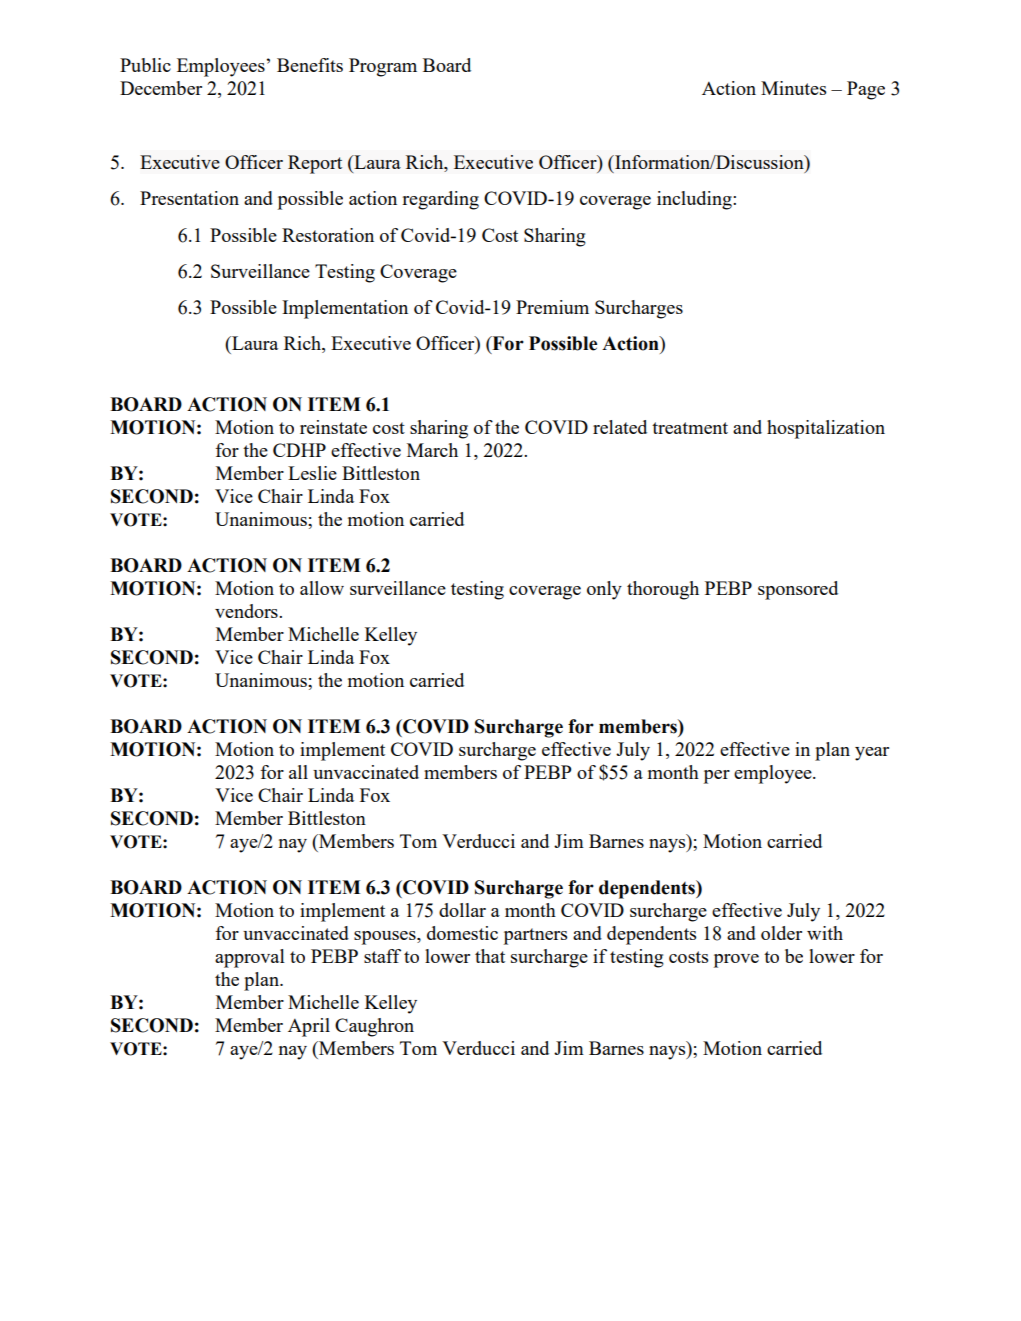  Describe the element at coordinates (826, 429) in the screenshot. I see `hospitalization` at that location.
